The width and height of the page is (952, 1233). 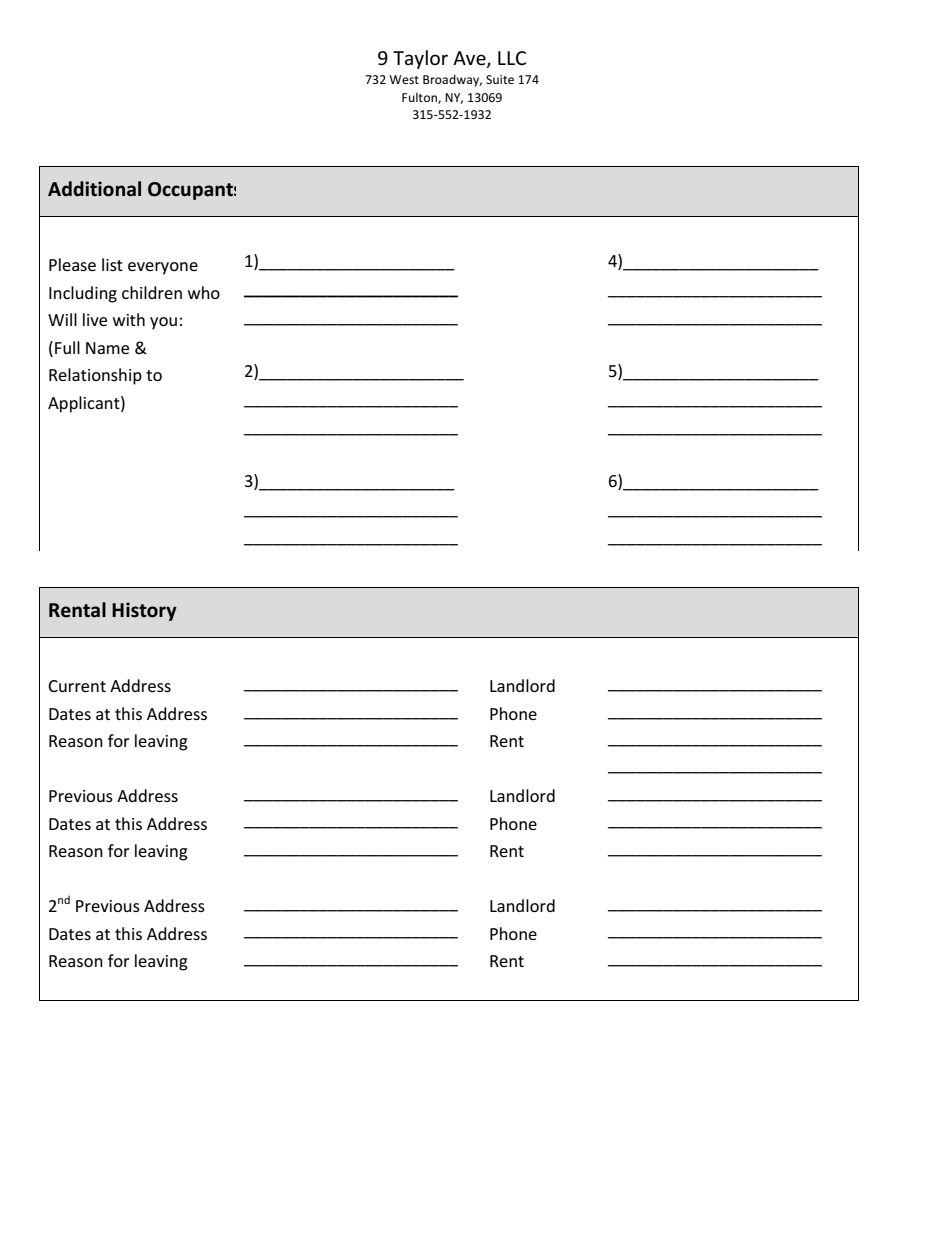 What do you see at coordinates (204, 292) in the page?
I see `who` at bounding box center [204, 292].
